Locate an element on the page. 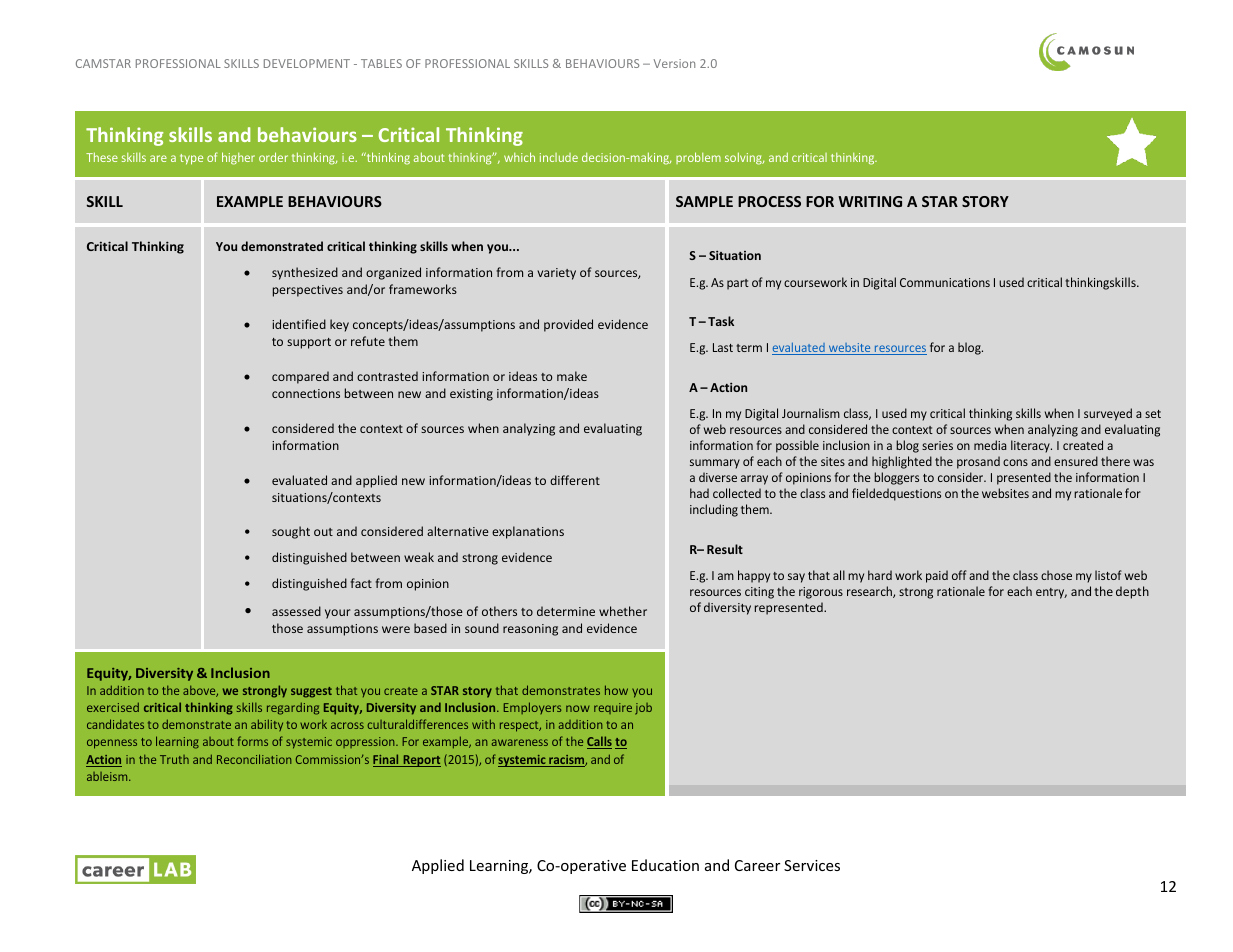 The height and width of the image is (952, 1233). WRITING is located at coordinates (870, 201).
